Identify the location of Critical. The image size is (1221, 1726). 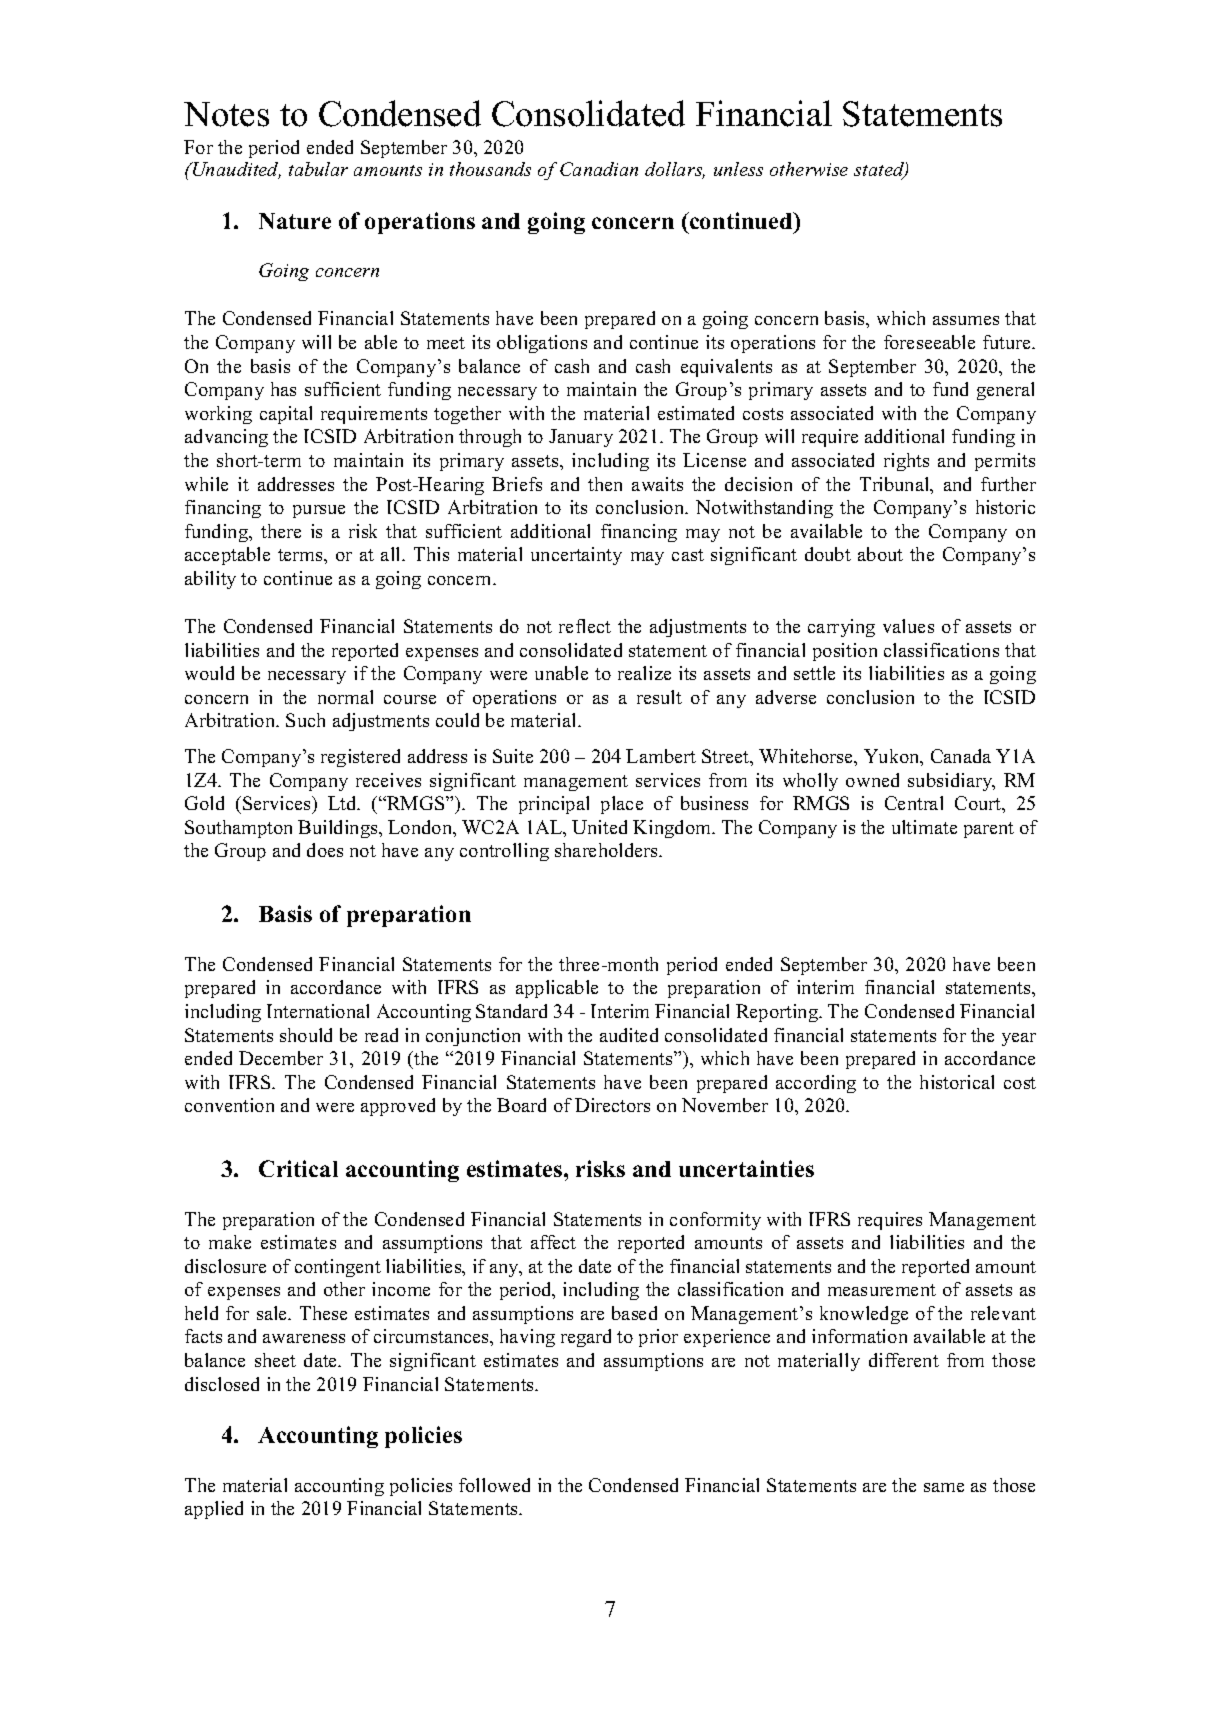
(298, 1168).
